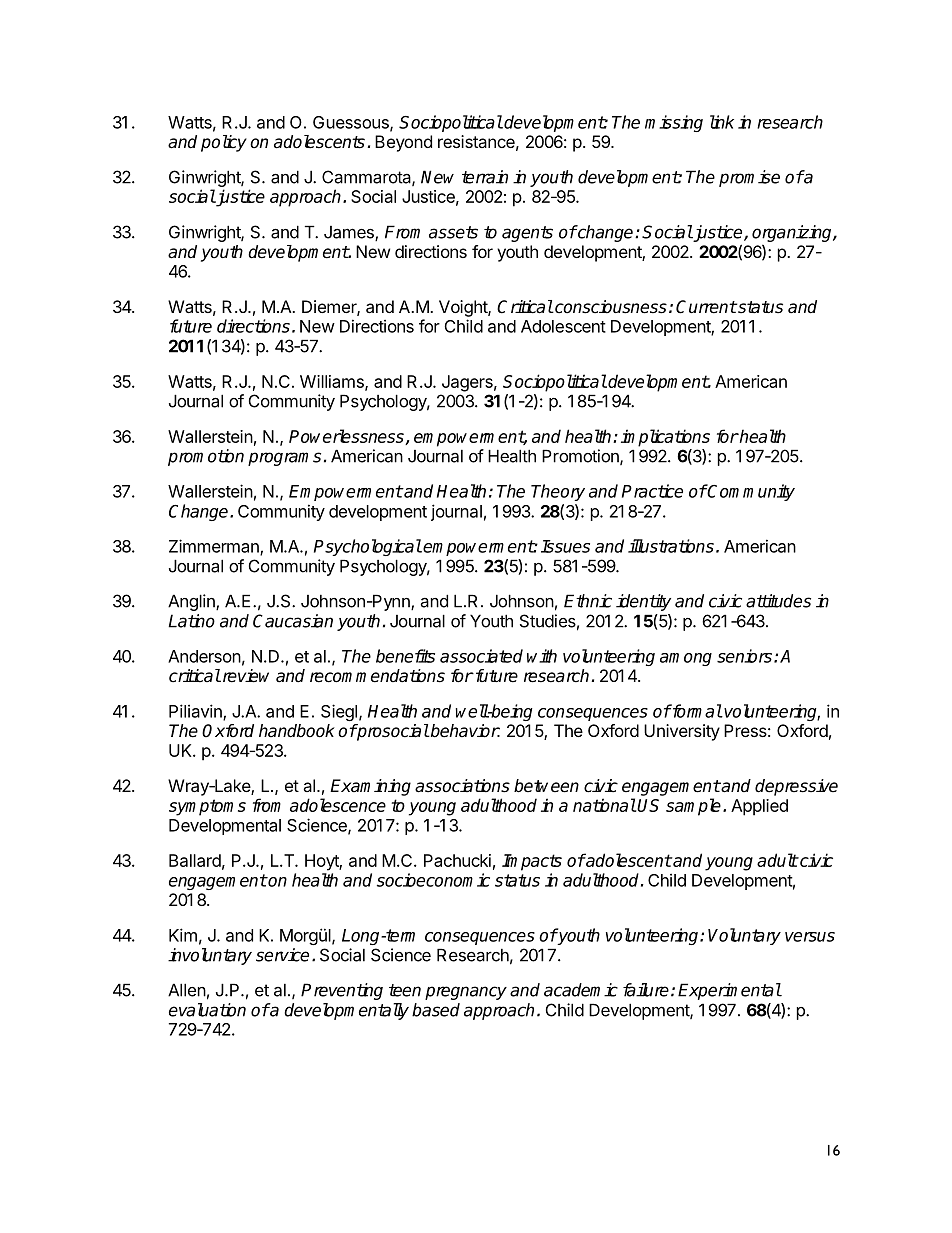  I want to click on failure, so click(646, 990).
